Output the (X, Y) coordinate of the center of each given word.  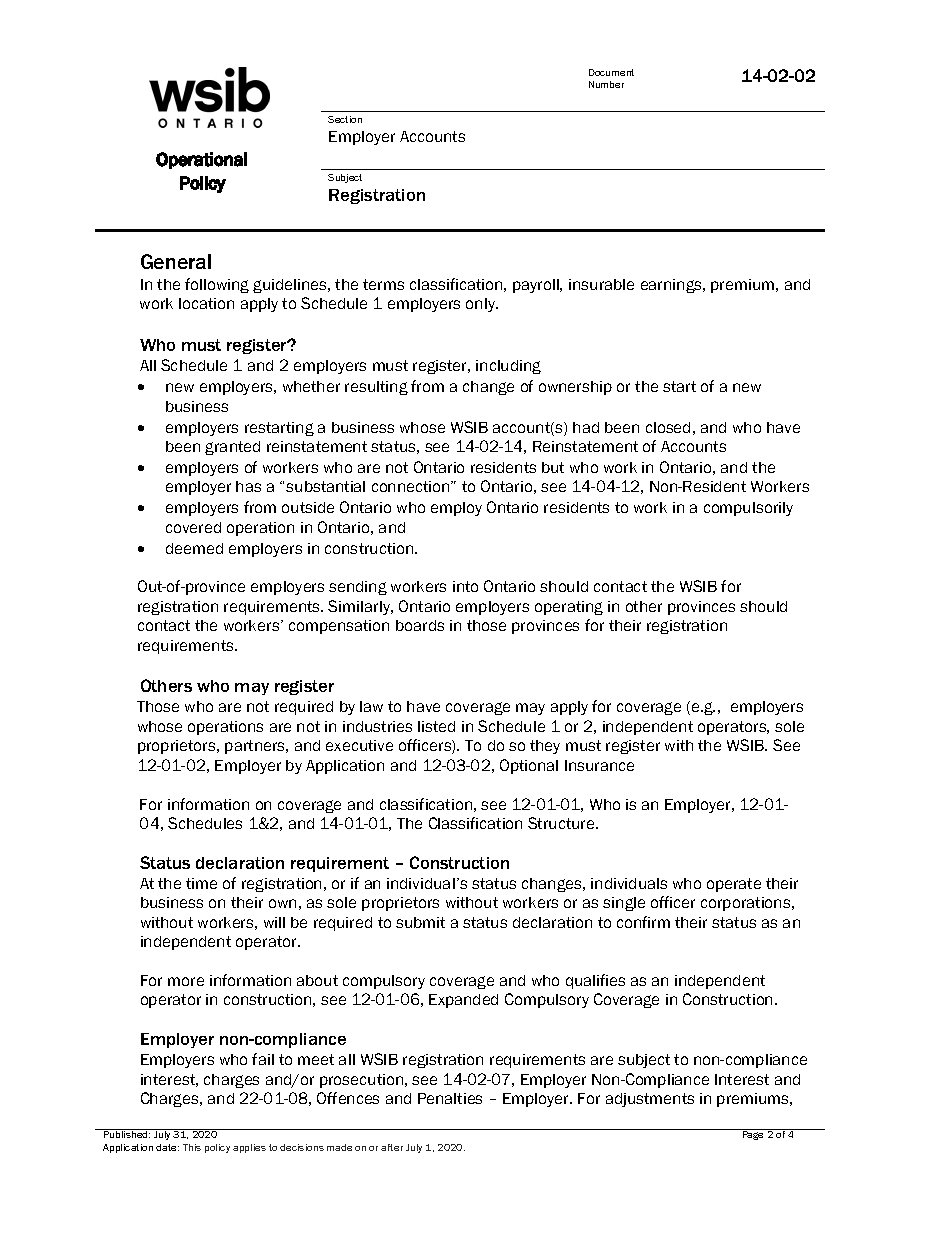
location (206, 303)
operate (734, 885)
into (465, 586)
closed (668, 427)
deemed (194, 548)
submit (420, 922)
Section (345, 119)
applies (249, 1148)
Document (611, 72)
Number (606, 84)
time (201, 883)
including (508, 367)
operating (569, 608)
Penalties (450, 1098)
